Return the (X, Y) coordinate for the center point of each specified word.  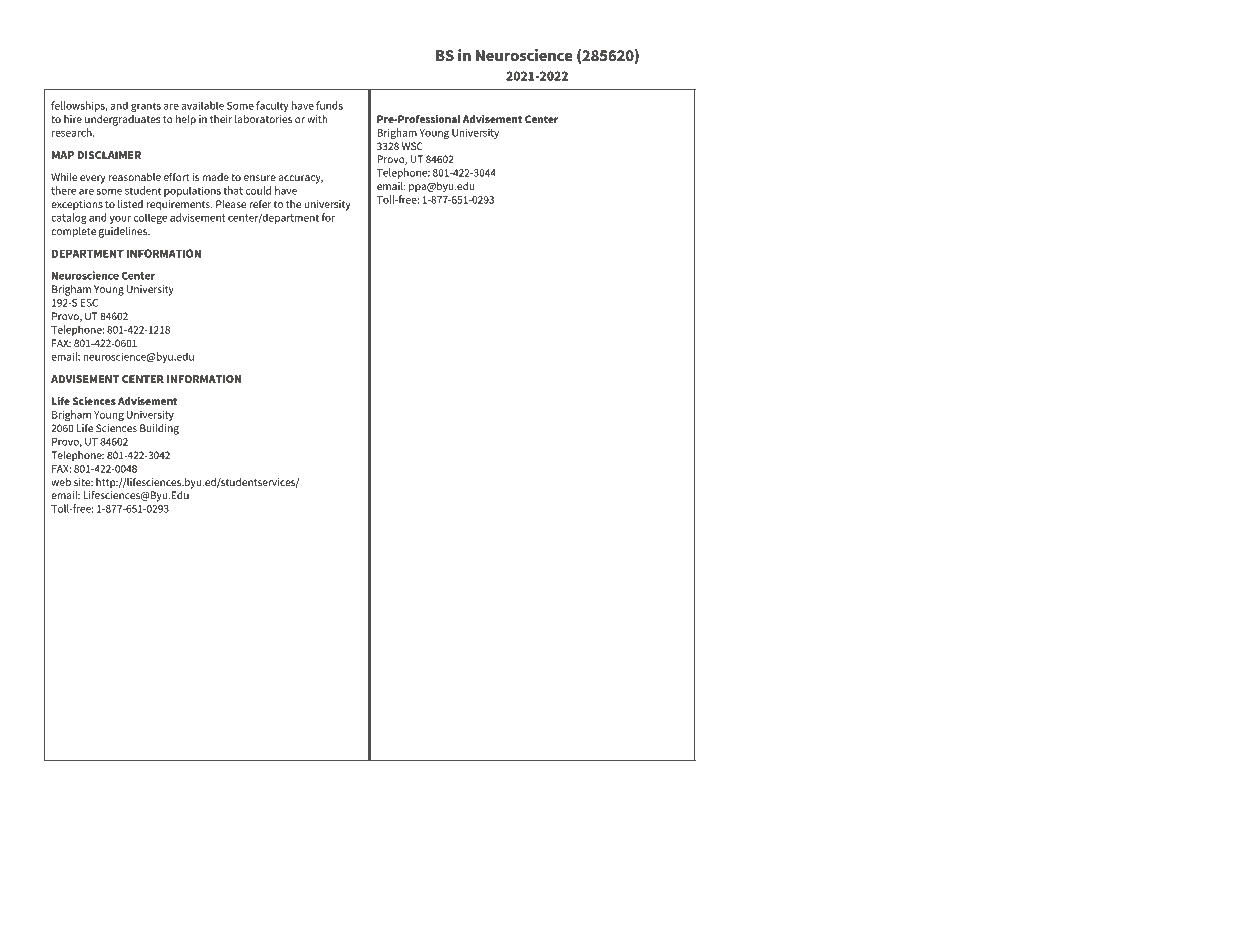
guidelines (124, 232)
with (317, 119)
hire (73, 119)
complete (73, 232)
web (61, 482)
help (186, 120)
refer (260, 204)
